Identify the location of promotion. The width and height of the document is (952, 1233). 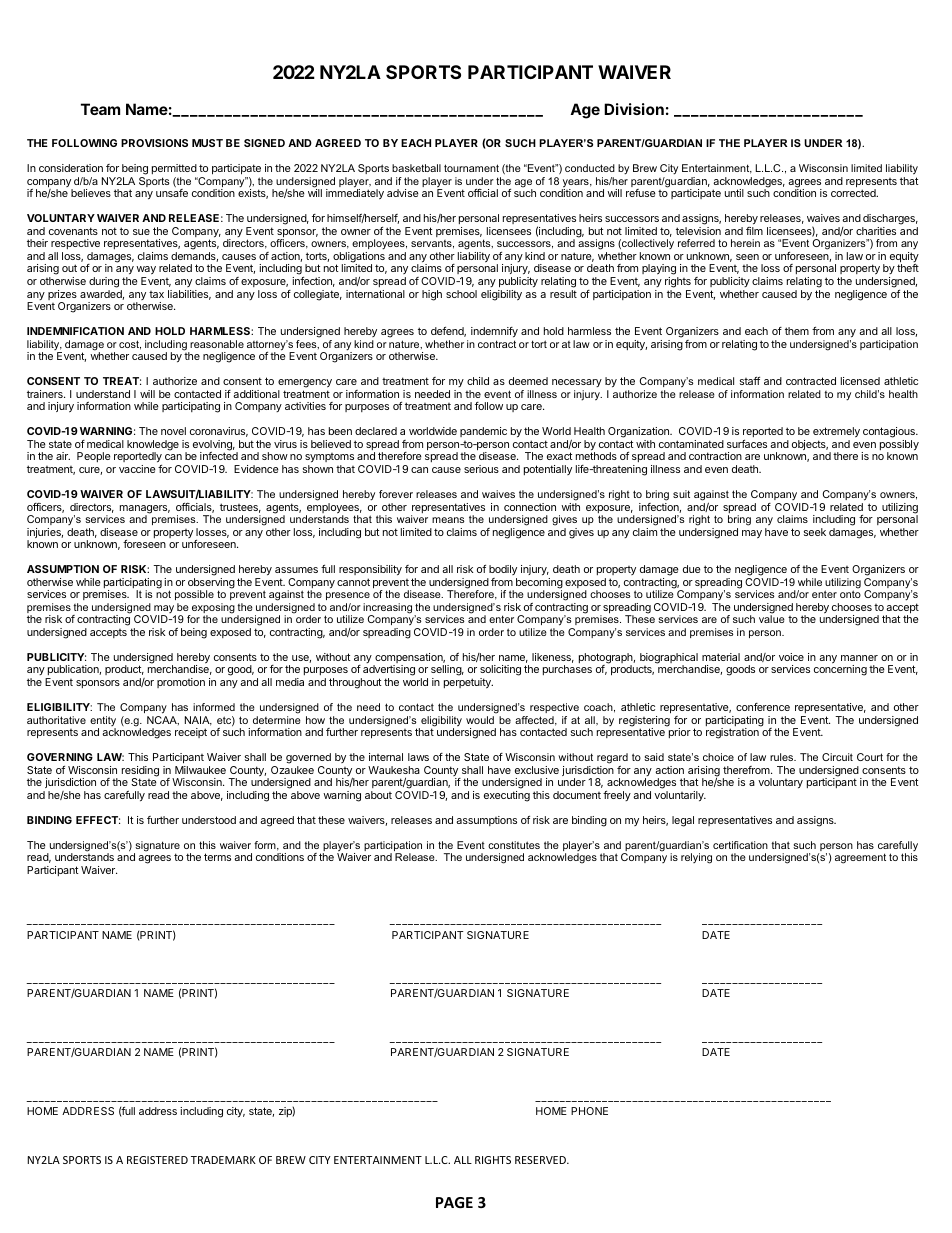
(181, 683).
